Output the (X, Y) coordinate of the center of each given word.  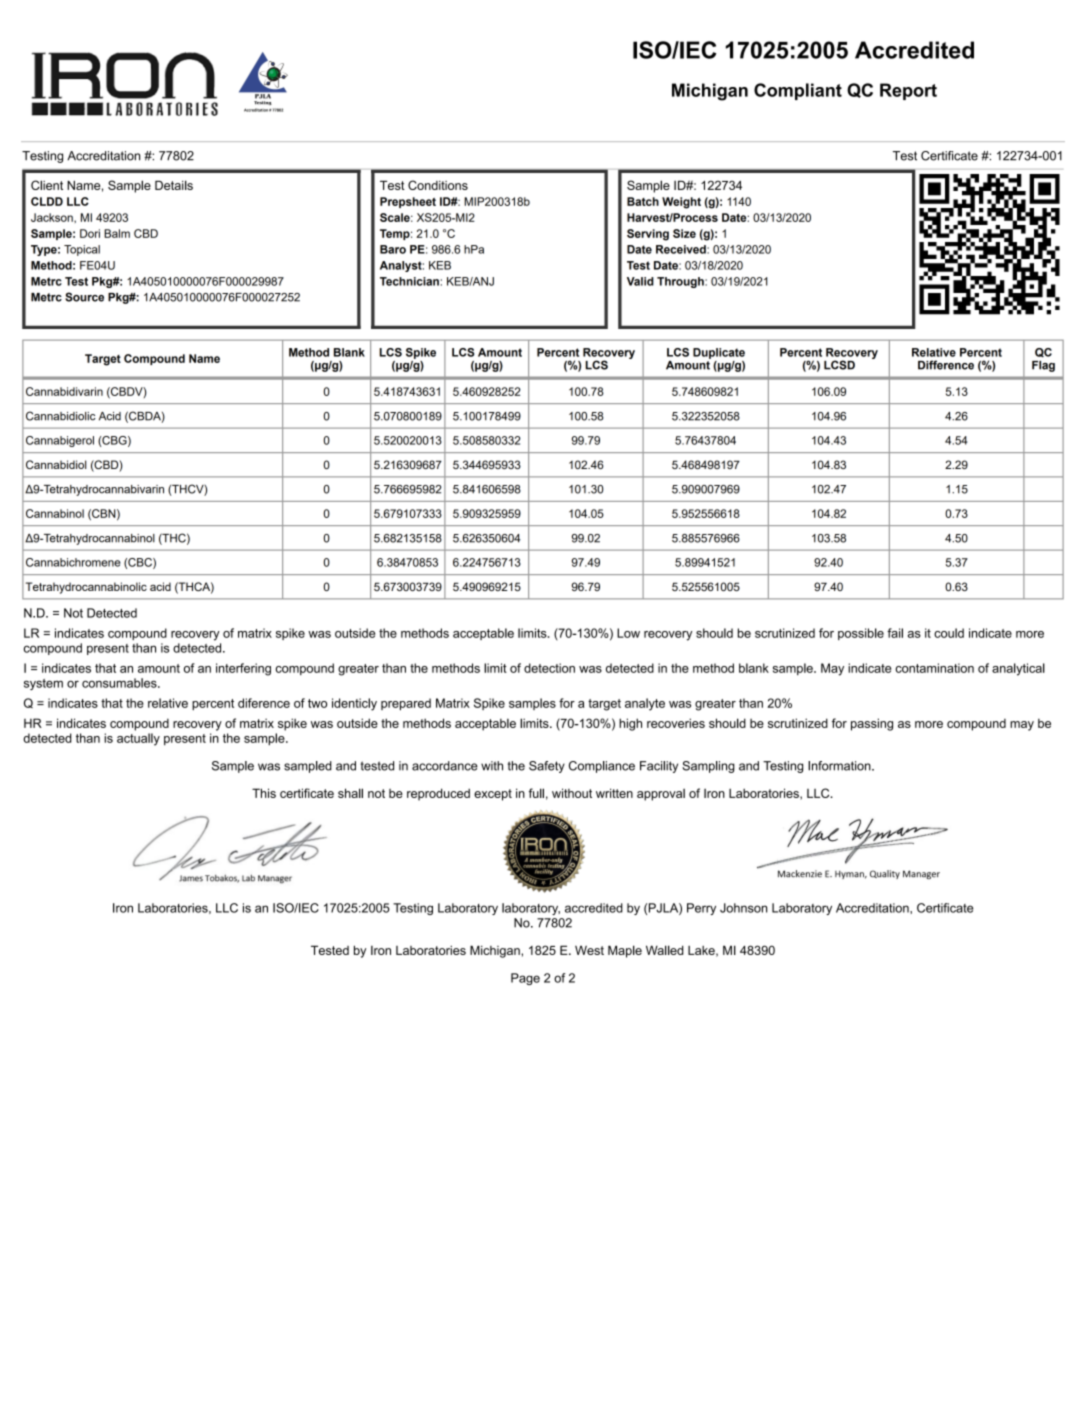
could (949, 633)
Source (84, 297)
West (589, 950)
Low (628, 633)
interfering (243, 669)
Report (908, 91)
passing (872, 724)
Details (174, 185)
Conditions (438, 185)
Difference (946, 365)
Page (525, 979)
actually (138, 739)
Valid (640, 281)
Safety (547, 767)
